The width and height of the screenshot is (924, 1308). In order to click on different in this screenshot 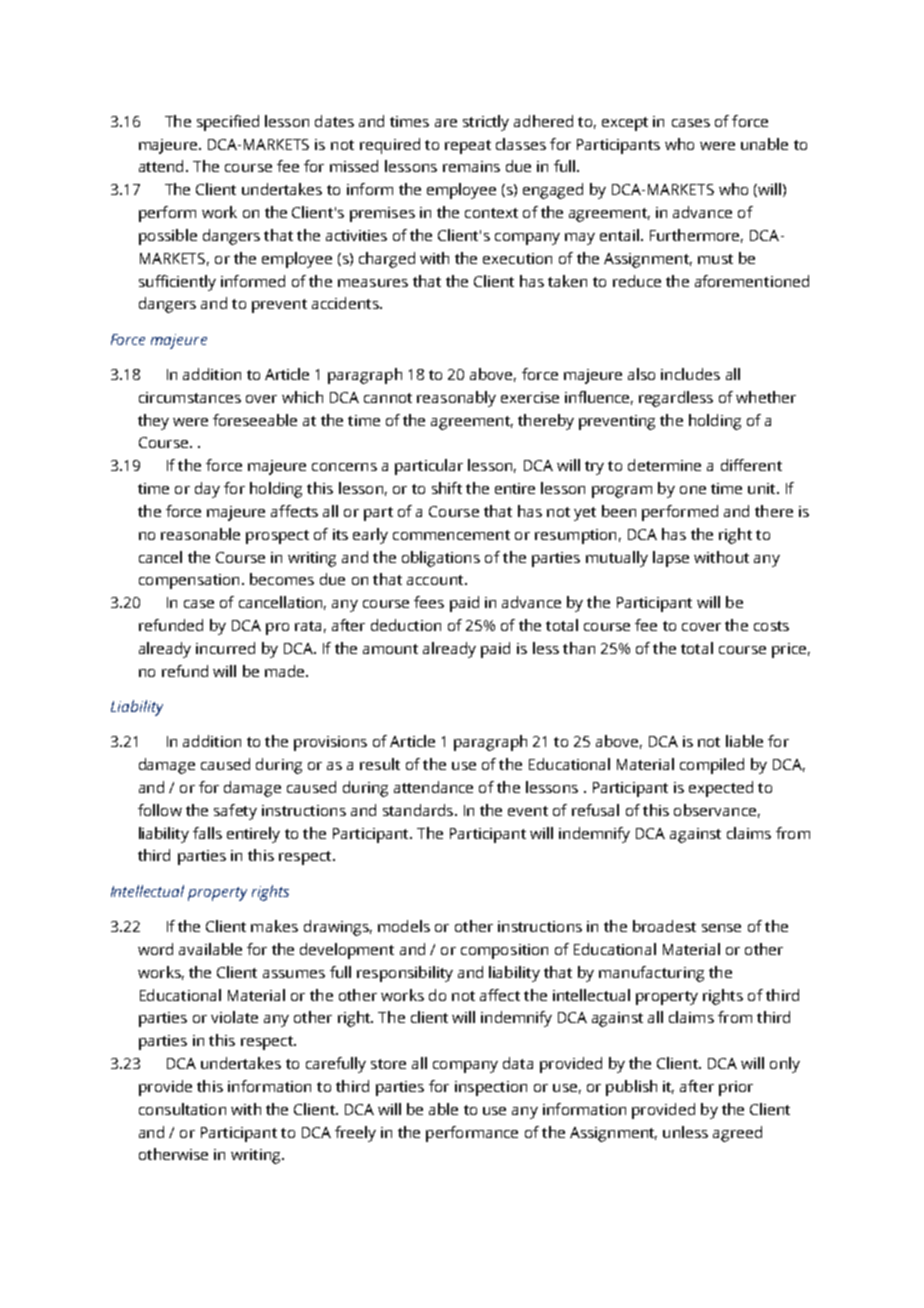, I will do `click(751, 465)`.
